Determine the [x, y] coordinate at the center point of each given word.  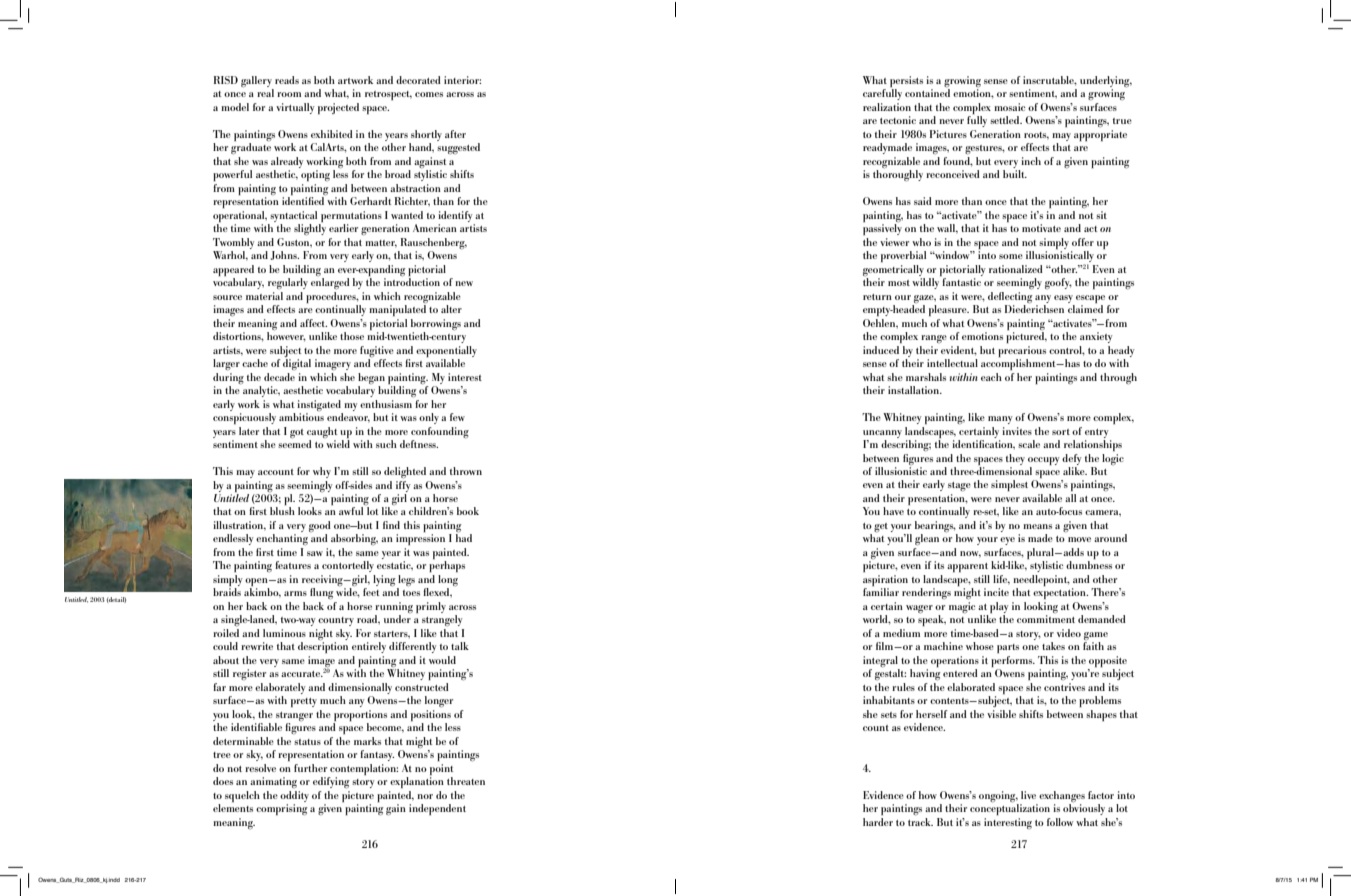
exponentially [446, 351]
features [293, 565]
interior [462, 80]
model [235, 107]
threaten [466, 781]
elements [233, 808]
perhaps [447, 566]
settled [1006, 120]
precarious [1022, 351]
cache [255, 363]
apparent [967, 567]
